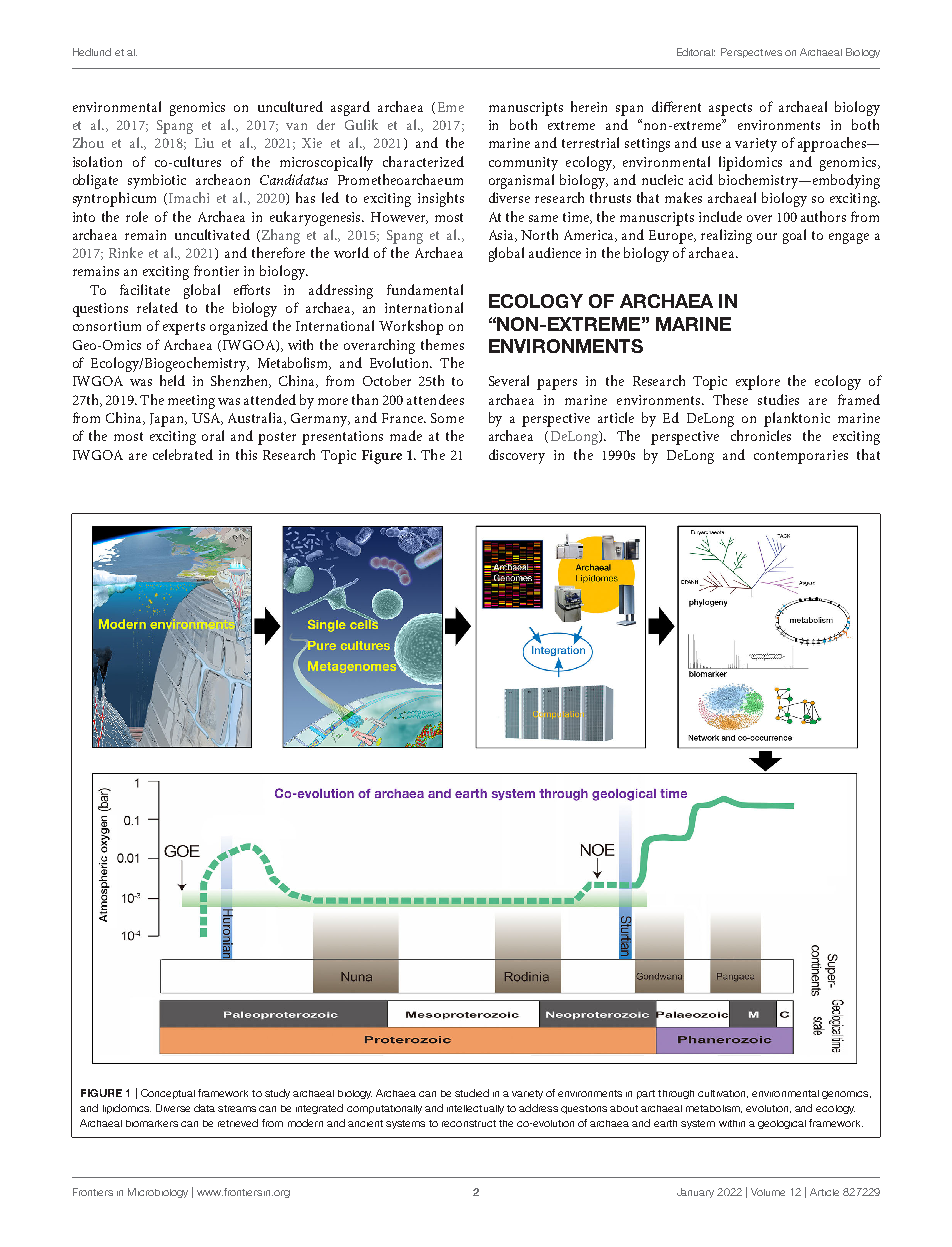 The image size is (952, 1247). What do you see at coordinates (183, 454) in the page?
I see `celebrated` at bounding box center [183, 454].
